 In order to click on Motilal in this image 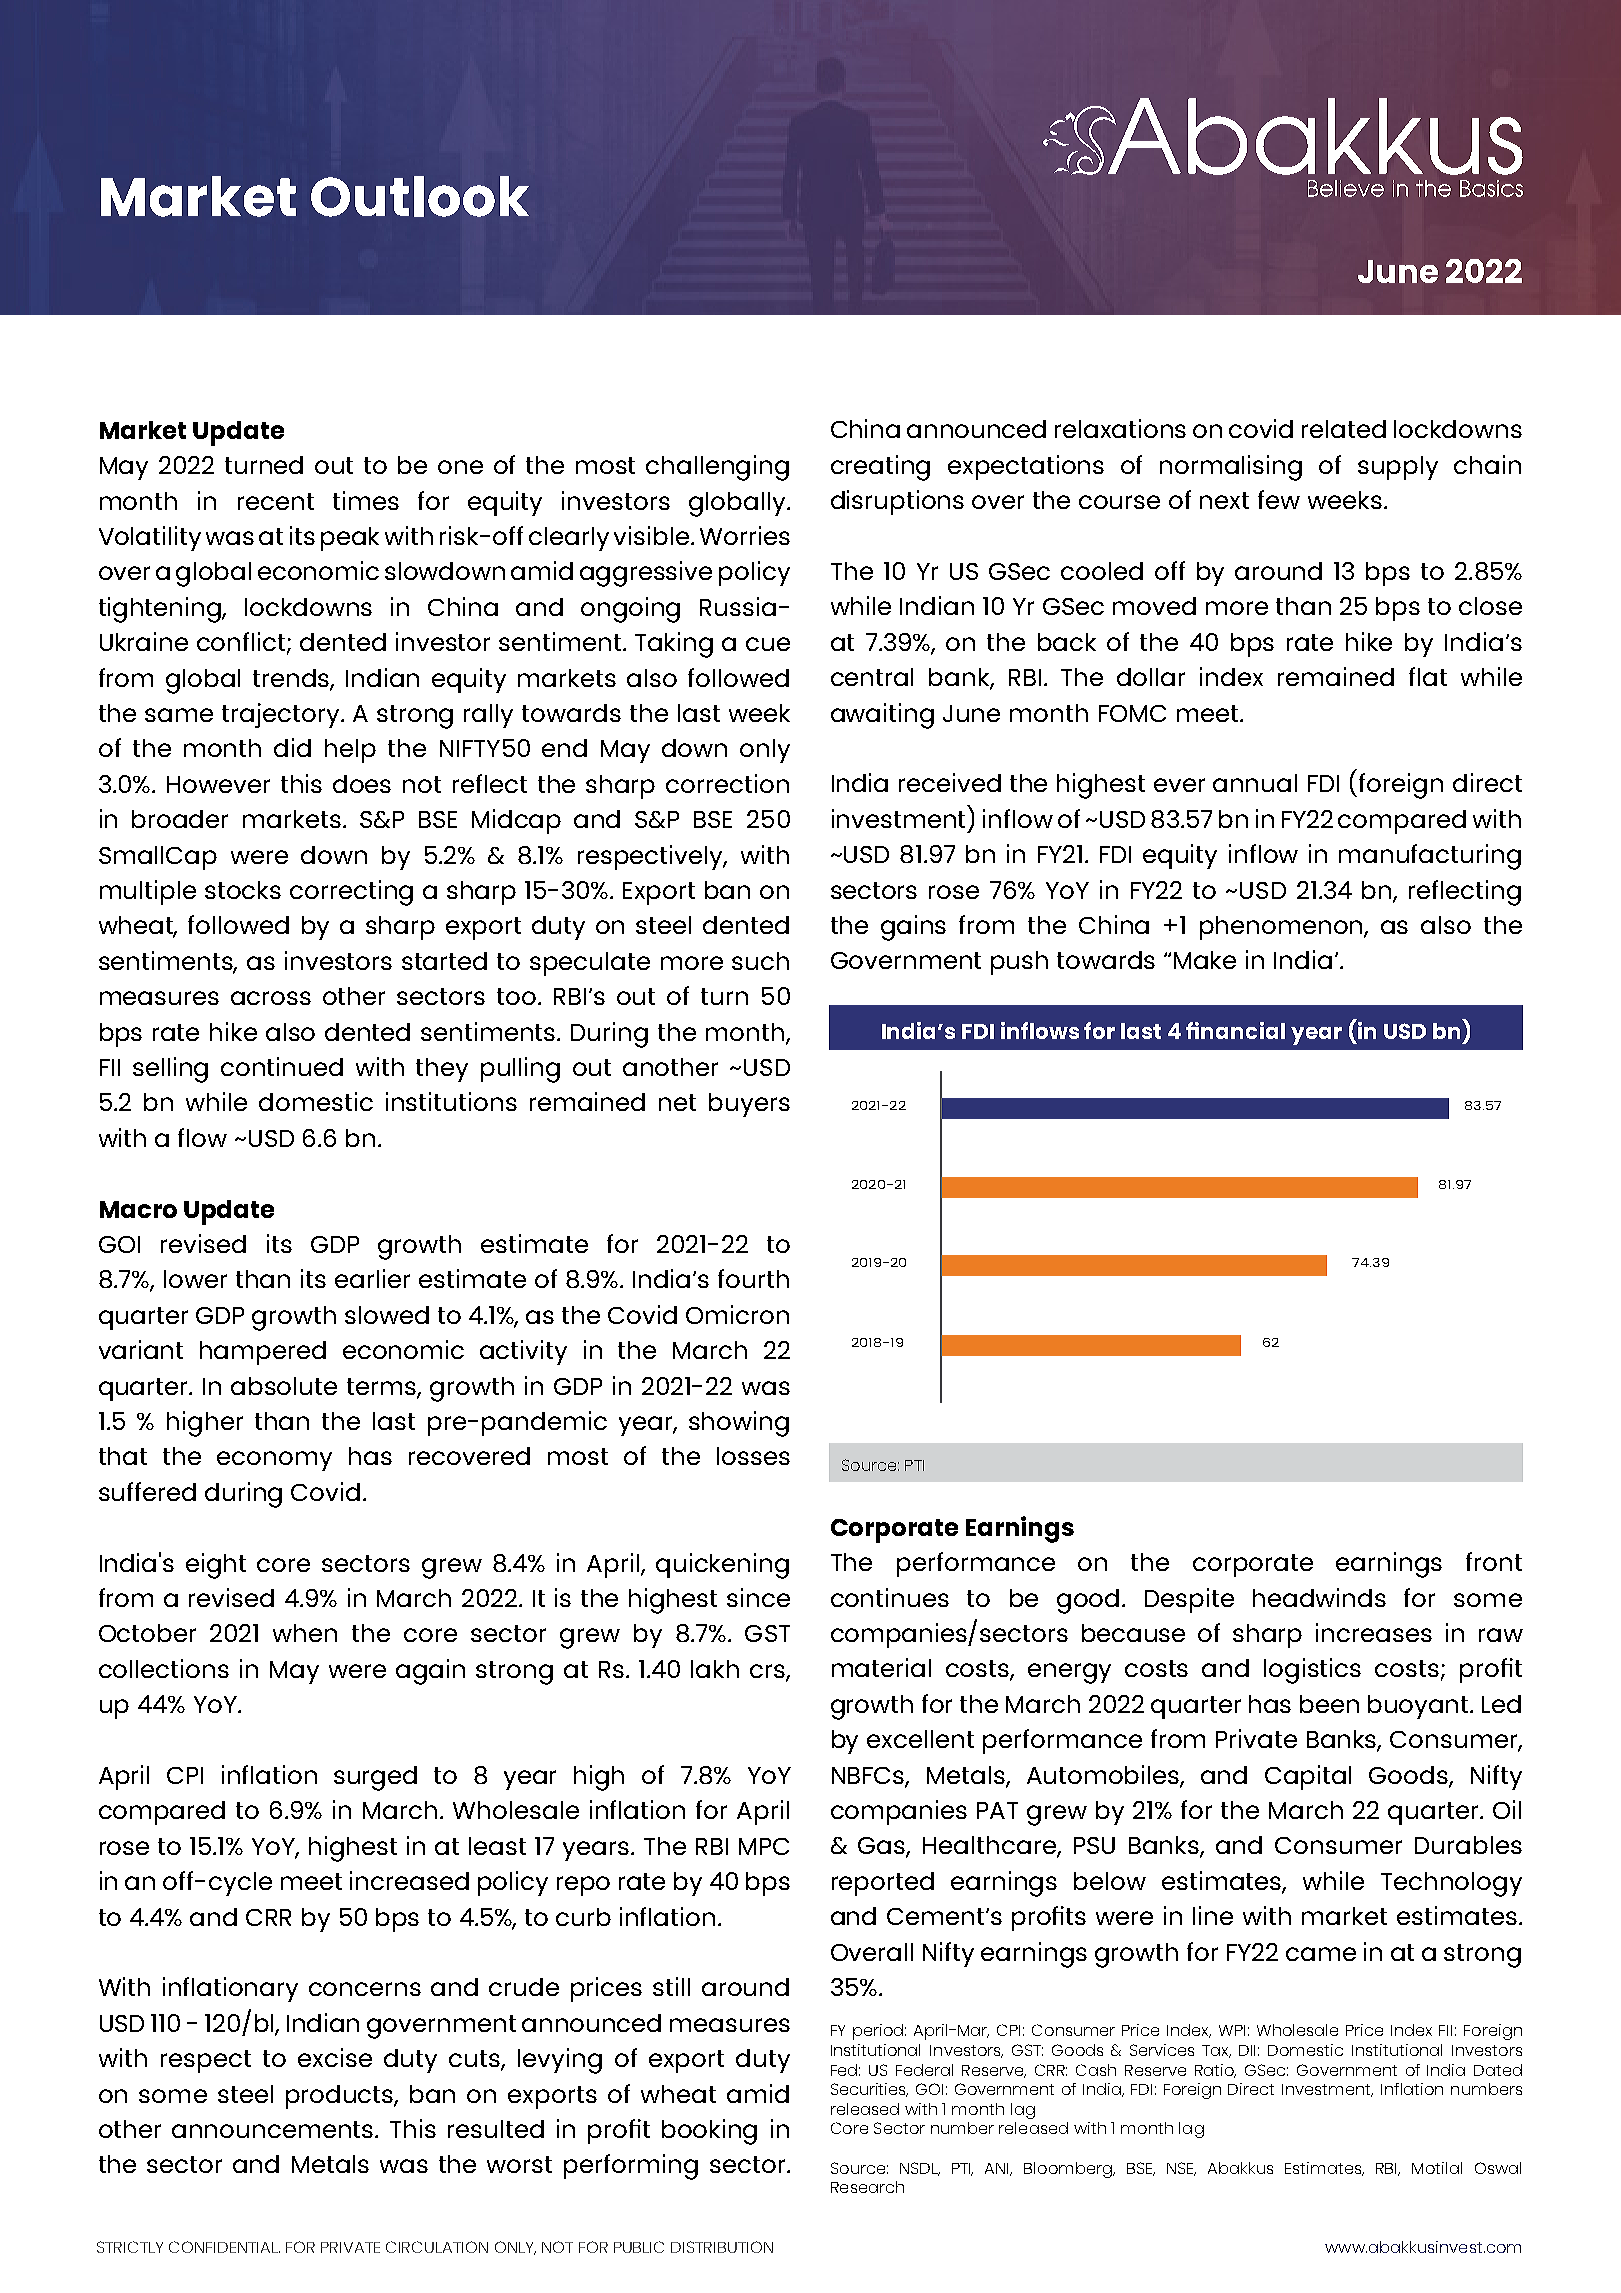, I will do `click(1437, 2168)`.
